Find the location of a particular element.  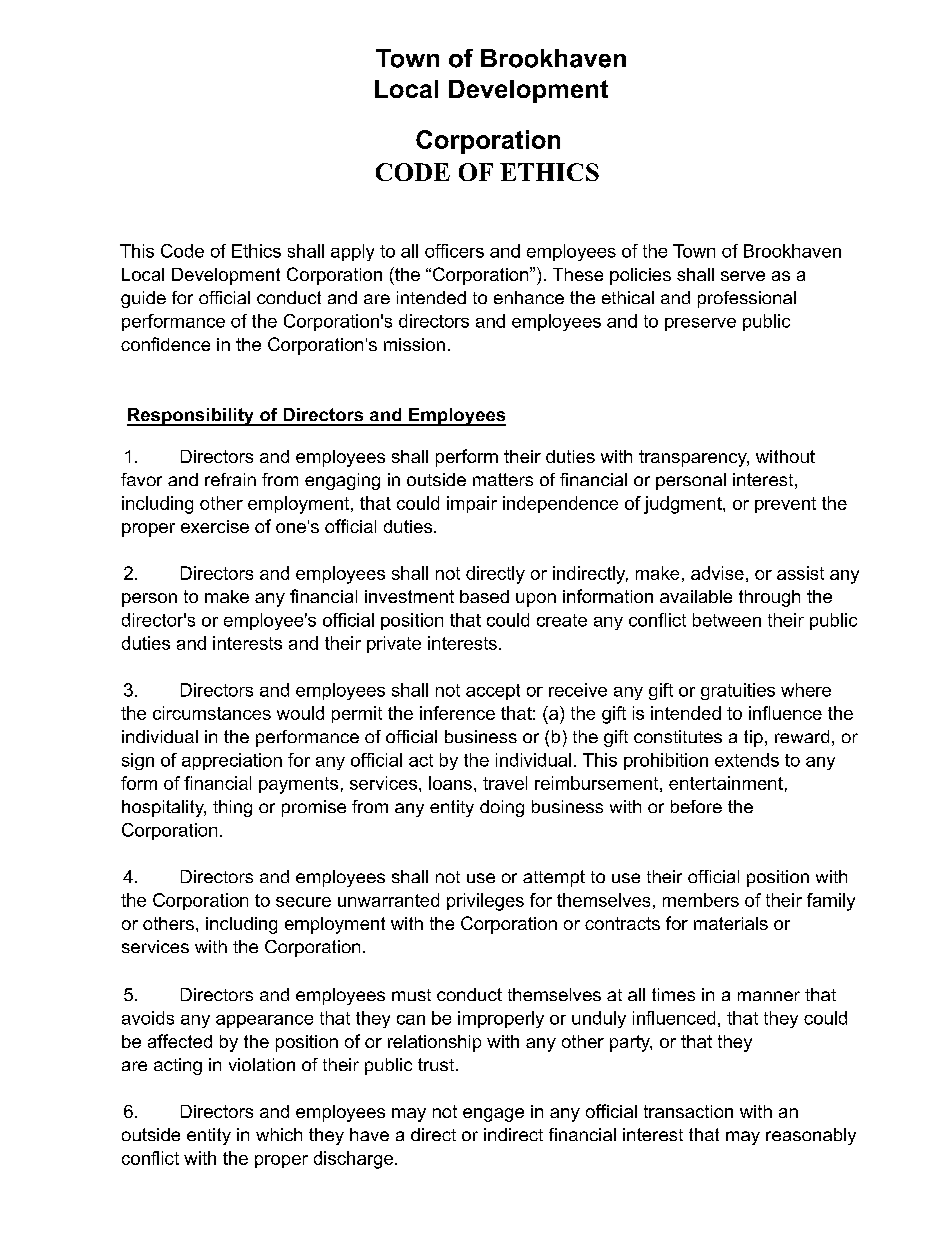

exercise is located at coordinates (215, 526).
